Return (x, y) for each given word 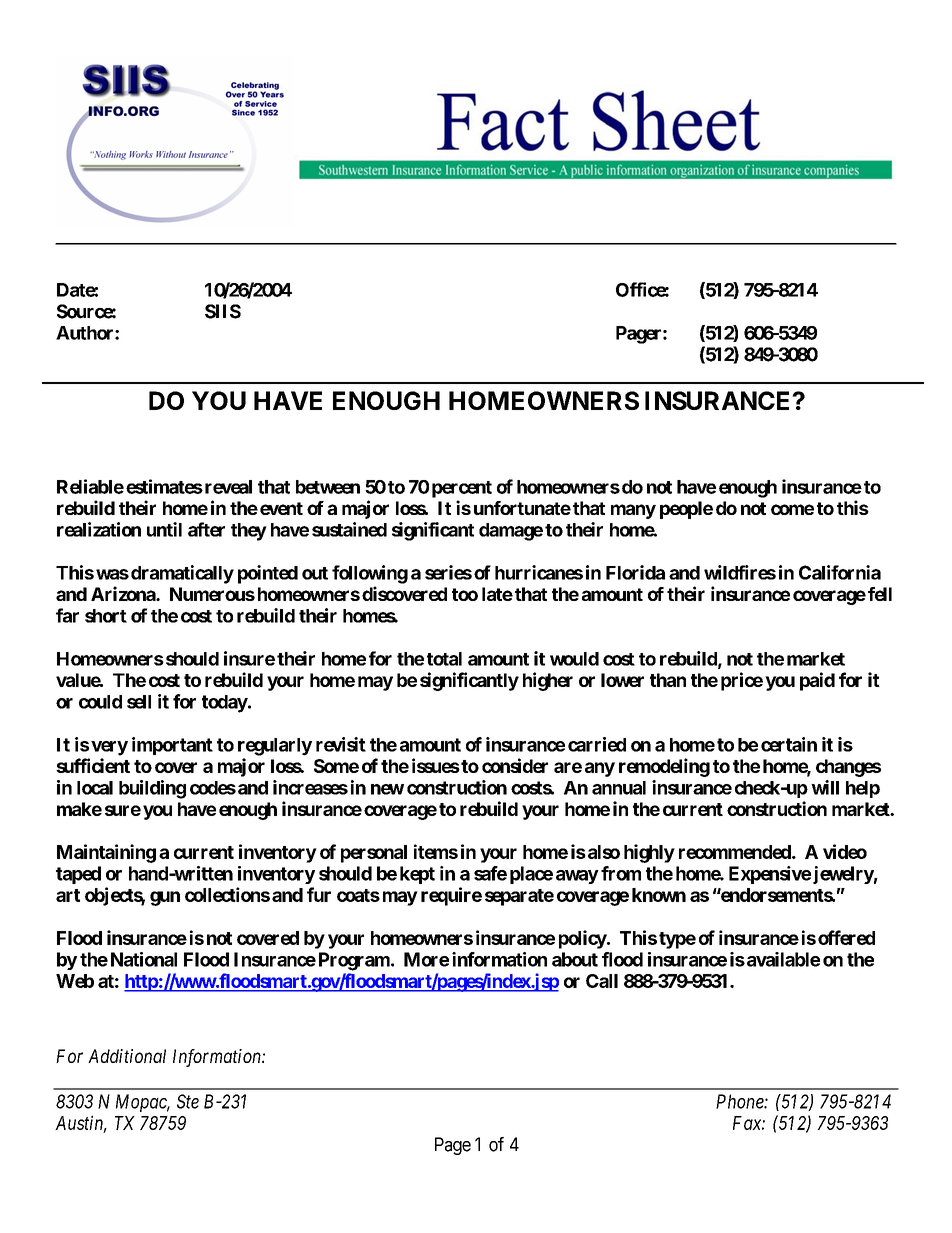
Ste (188, 1101)
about (575, 959)
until (164, 529)
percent (462, 489)
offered (846, 937)
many (633, 511)
